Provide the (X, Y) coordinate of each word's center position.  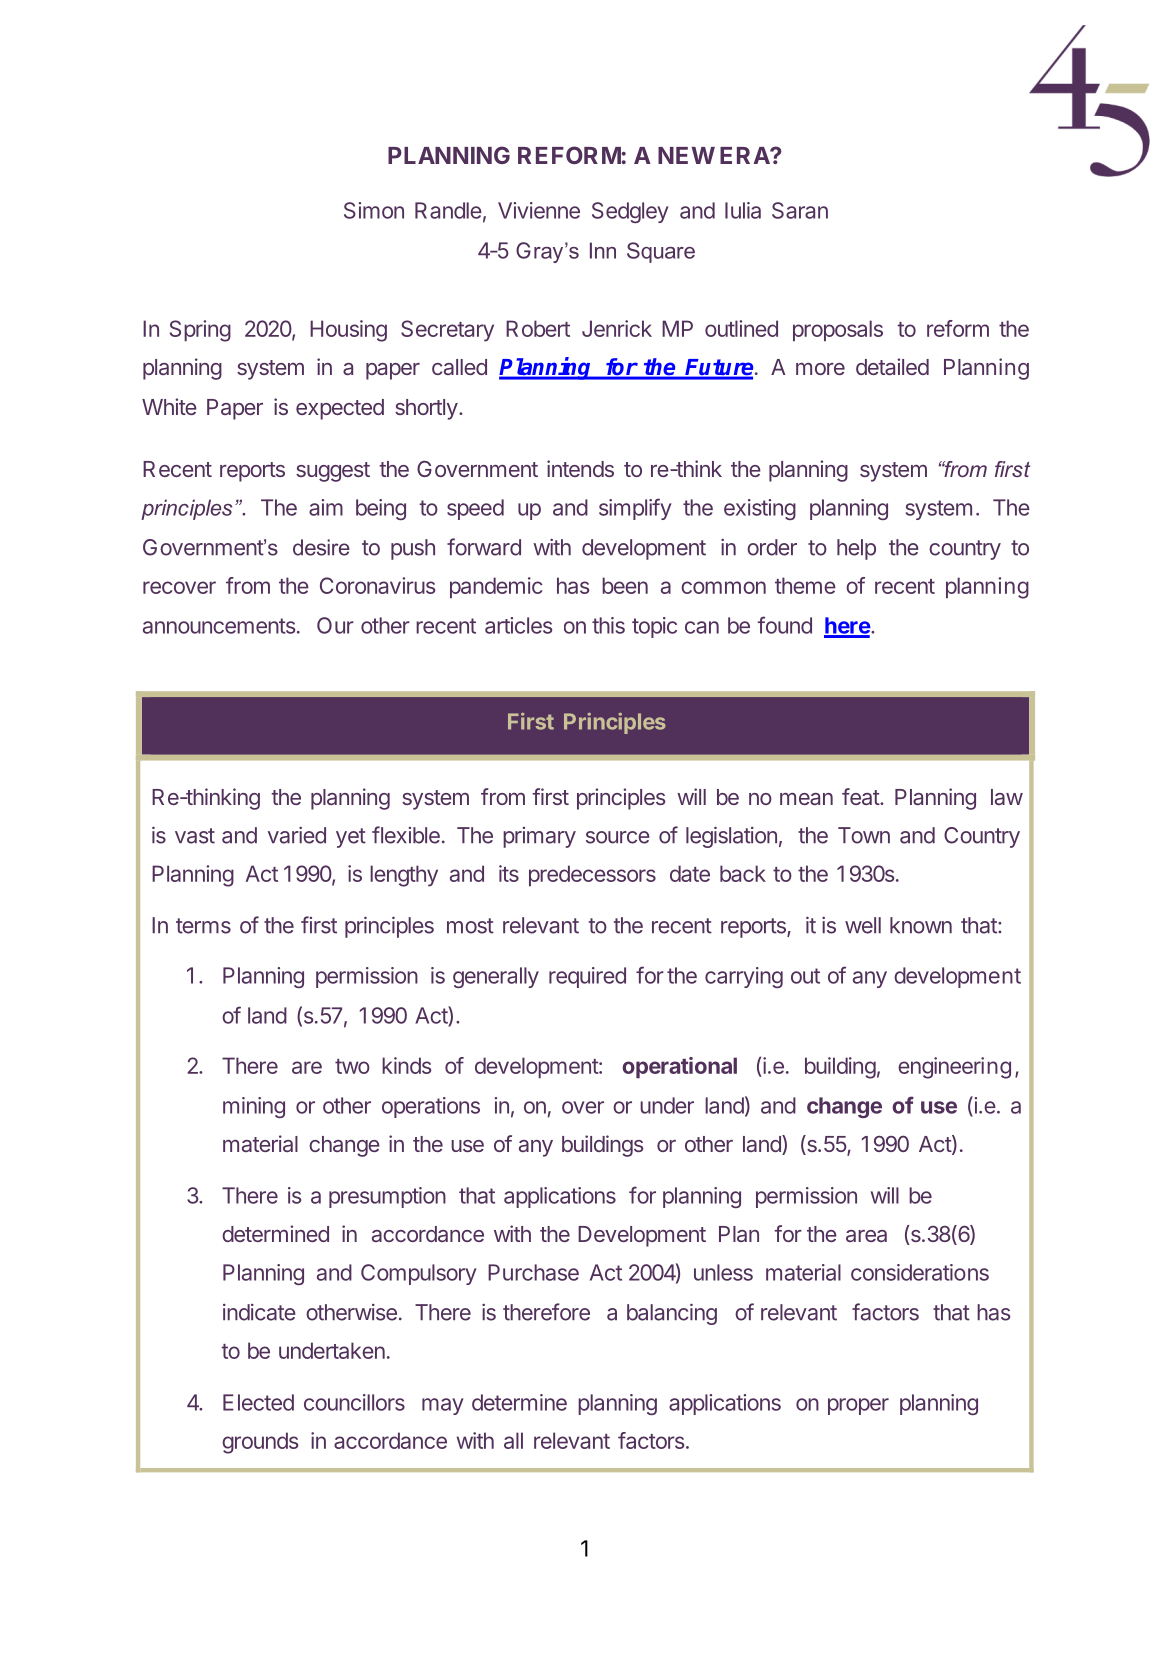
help (856, 549)
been (625, 585)
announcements (220, 626)
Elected (258, 1402)
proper (858, 1406)
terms (203, 926)
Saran (800, 210)
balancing (672, 1314)
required (587, 977)
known (921, 925)
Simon (374, 210)
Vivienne (539, 210)
